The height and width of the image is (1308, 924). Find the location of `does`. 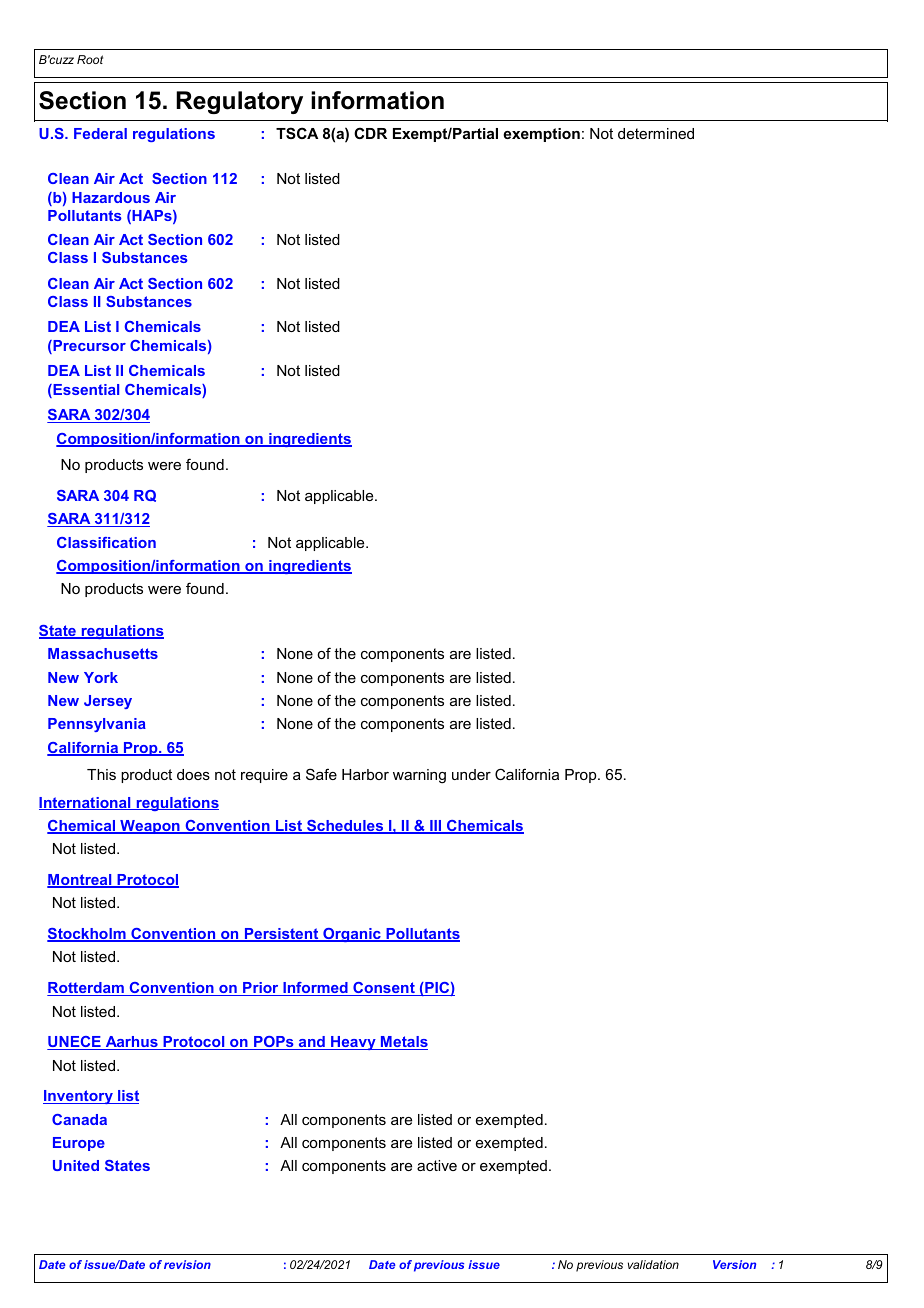

does is located at coordinates (193, 774).
